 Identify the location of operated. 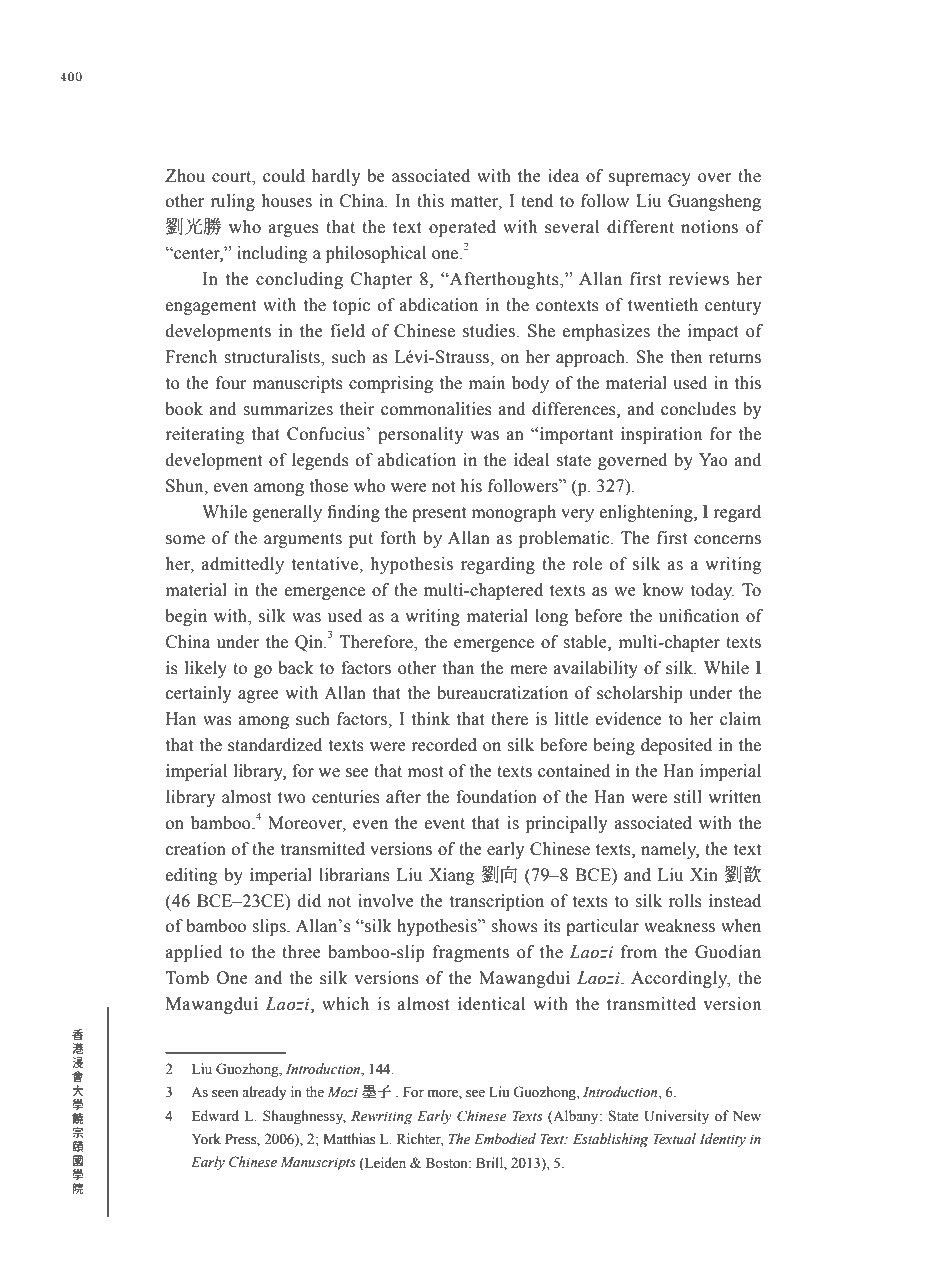
(462, 228).
